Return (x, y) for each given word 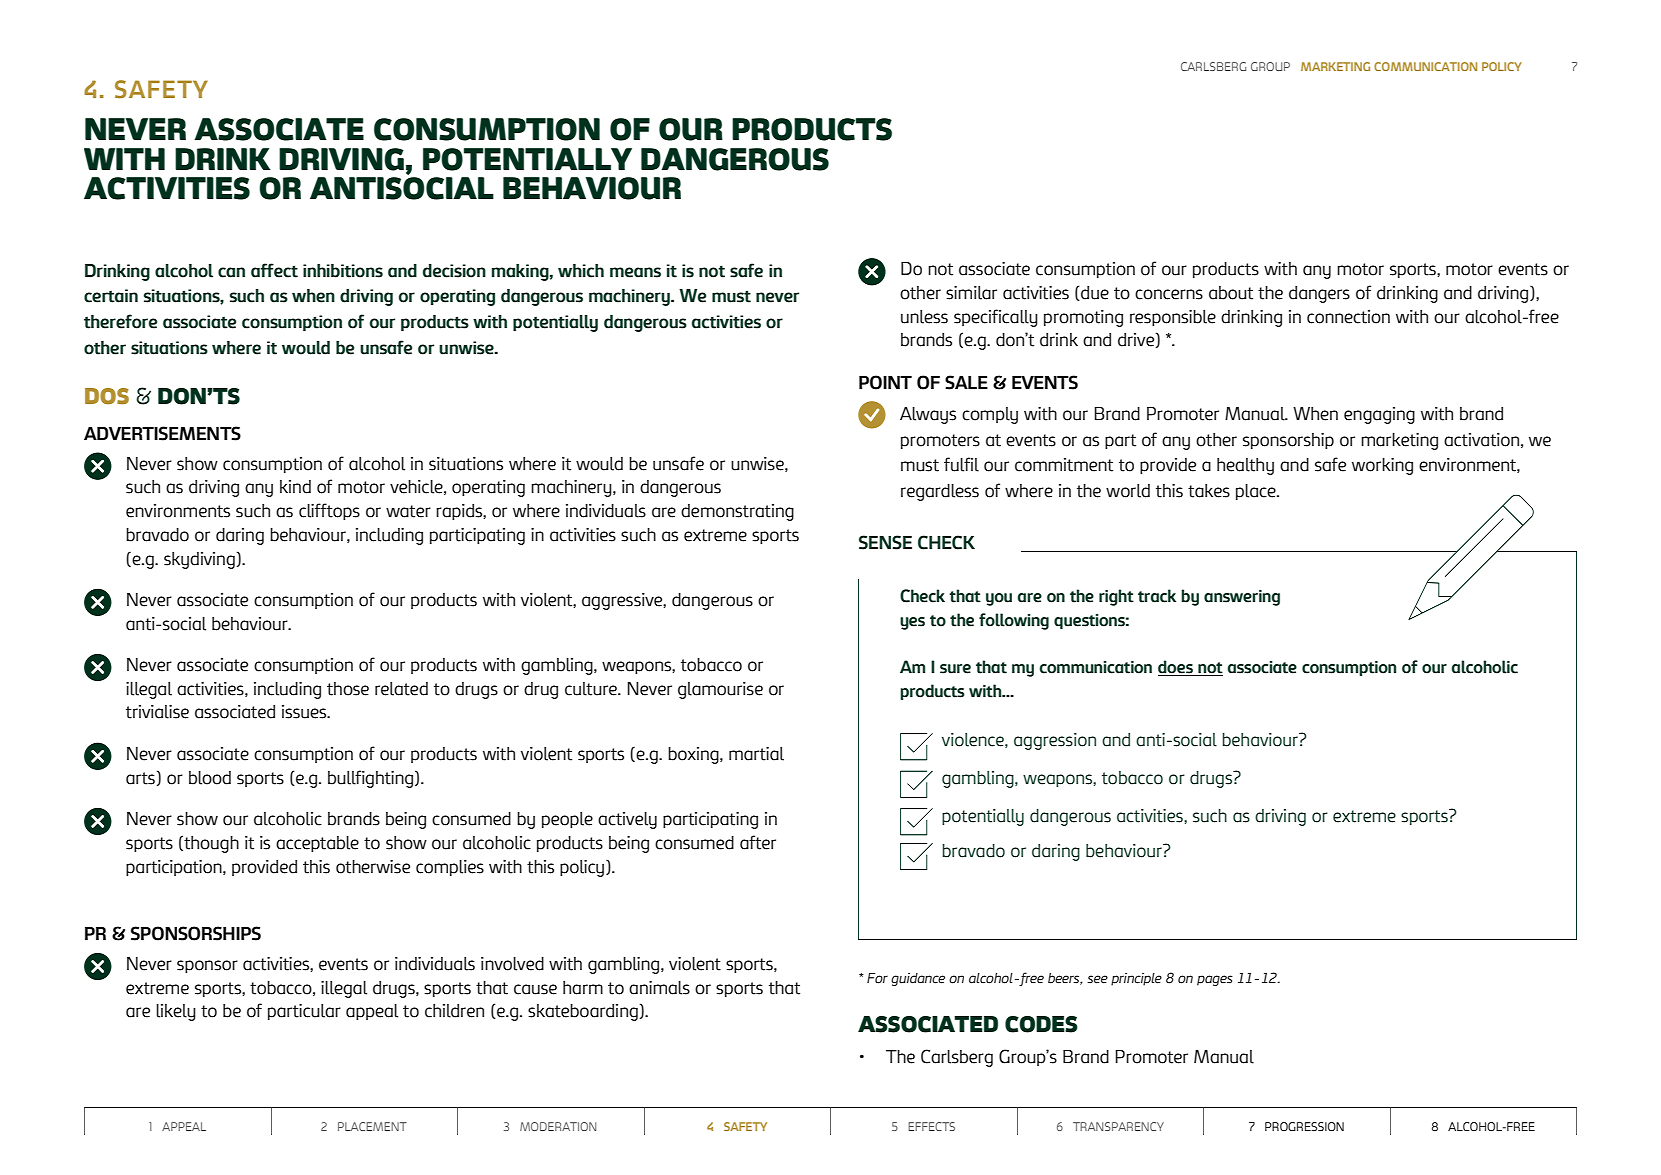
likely (176, 1012)
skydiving (200, 560)
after (758, 842)
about (1231, 293)
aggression (1055, 741)
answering (1242, 598)
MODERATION (558, 1126)
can (231, 272)
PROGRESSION (1304, 1126)
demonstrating (737, 512)
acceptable (317, 844)
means (635, 272)
